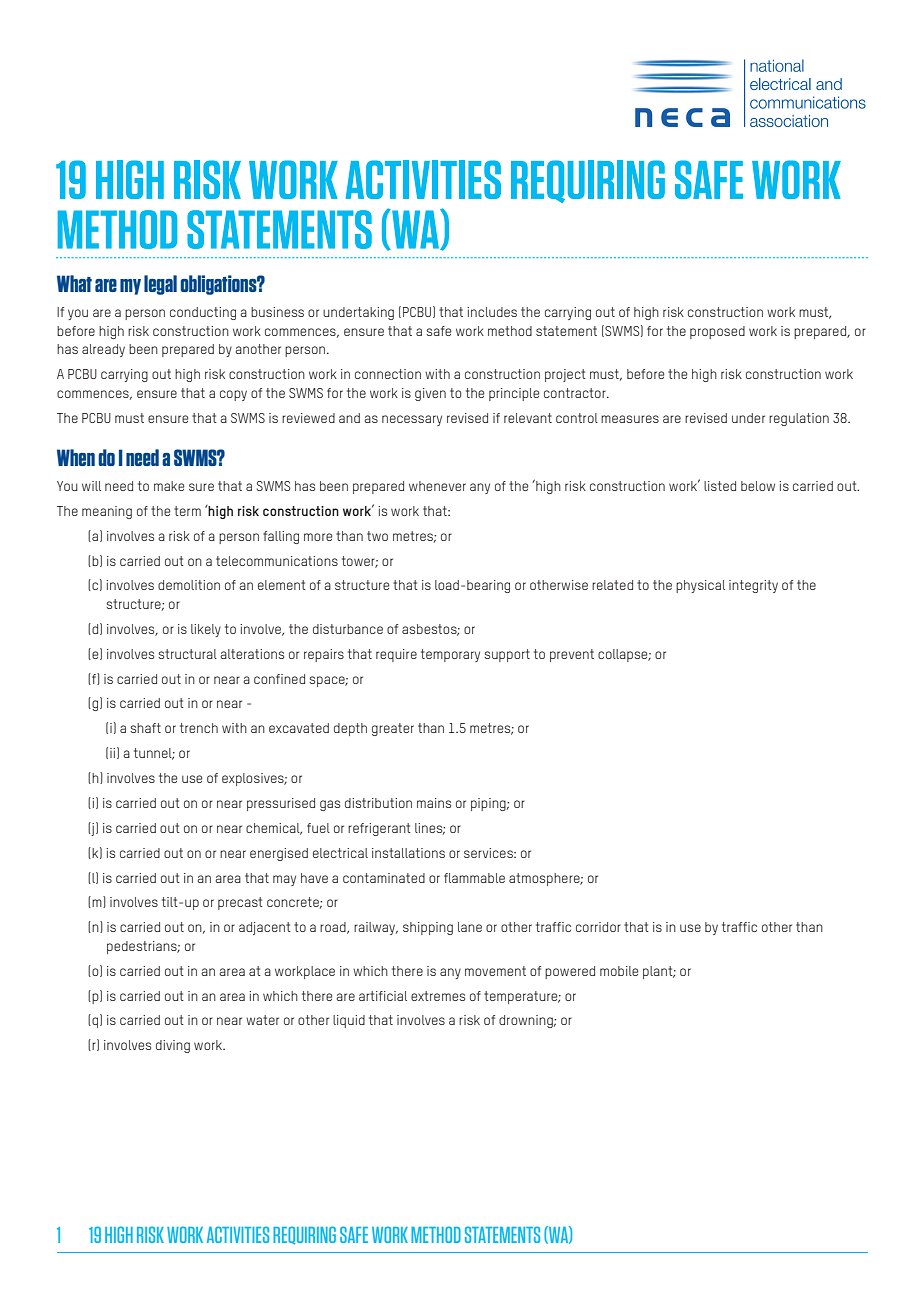 The image size is (924, 1308). Describe the element at coordinates (572, 655) in the screenshot. I see `prevent` at that location.
